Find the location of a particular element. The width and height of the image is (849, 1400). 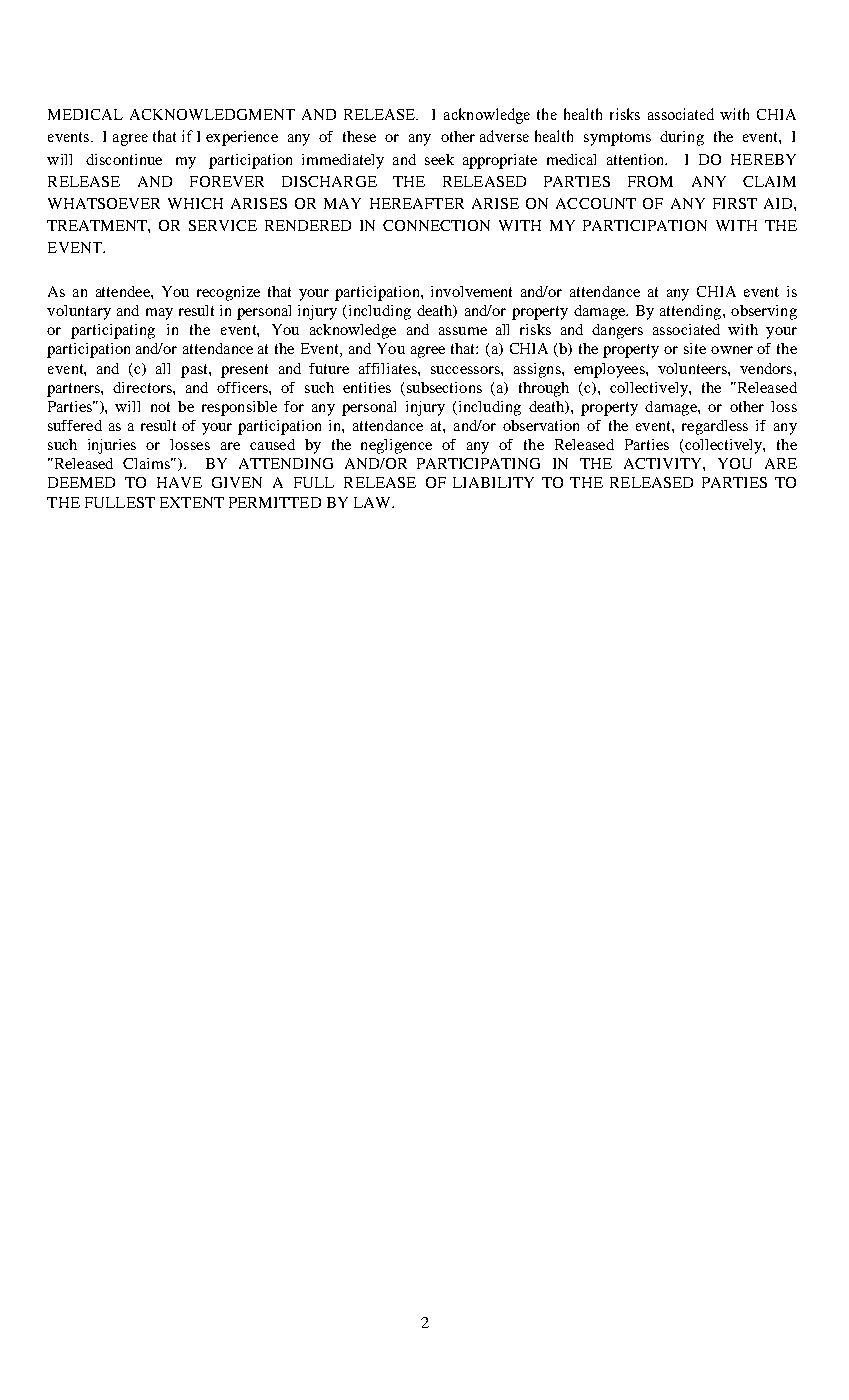

directors is located at coordinates (143, 387).
